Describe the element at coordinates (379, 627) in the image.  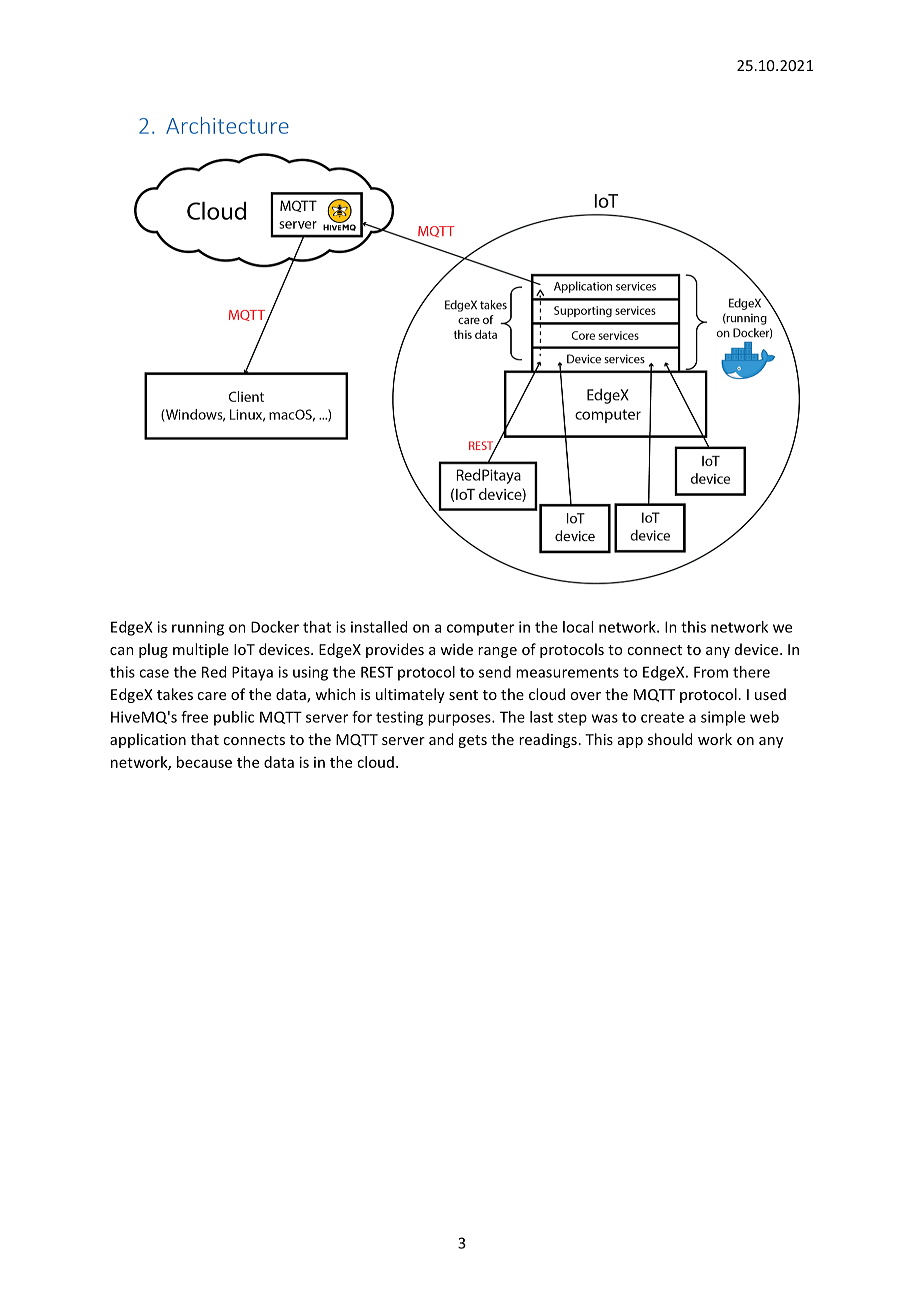
I see `installed` at that location.
